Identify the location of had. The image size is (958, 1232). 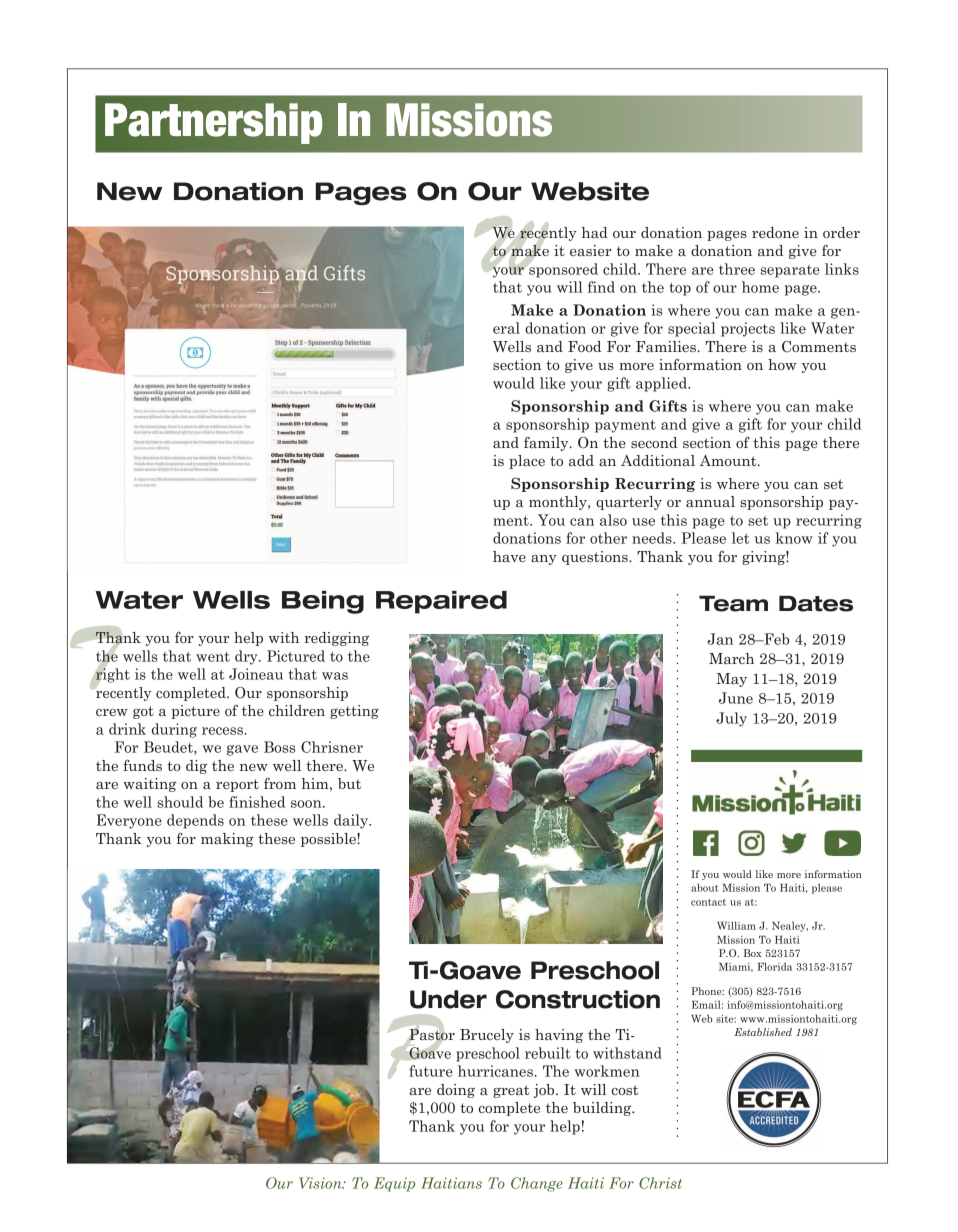
(595, 232).
